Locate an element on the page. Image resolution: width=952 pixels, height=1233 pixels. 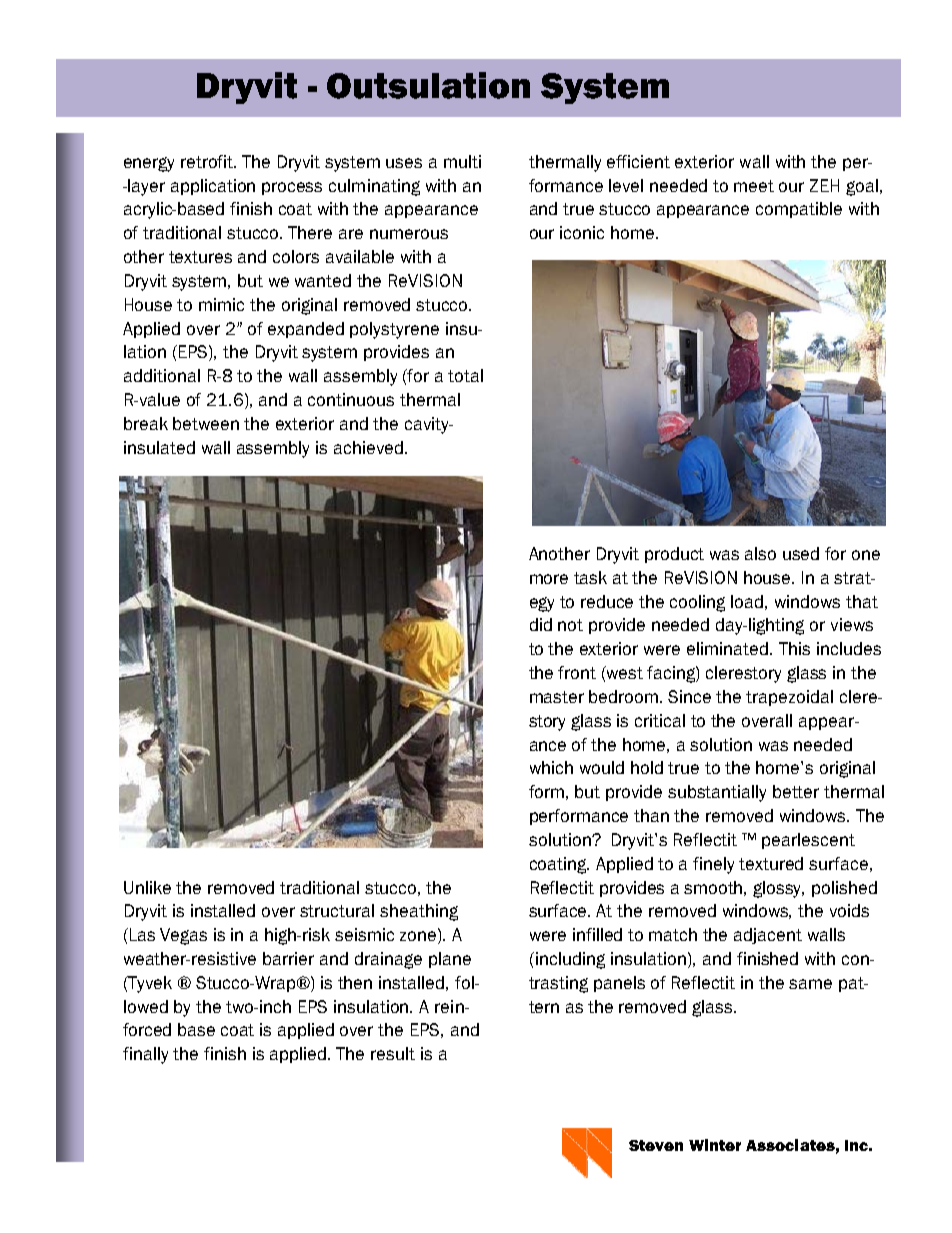
application is located at coordinates (213, 187).
